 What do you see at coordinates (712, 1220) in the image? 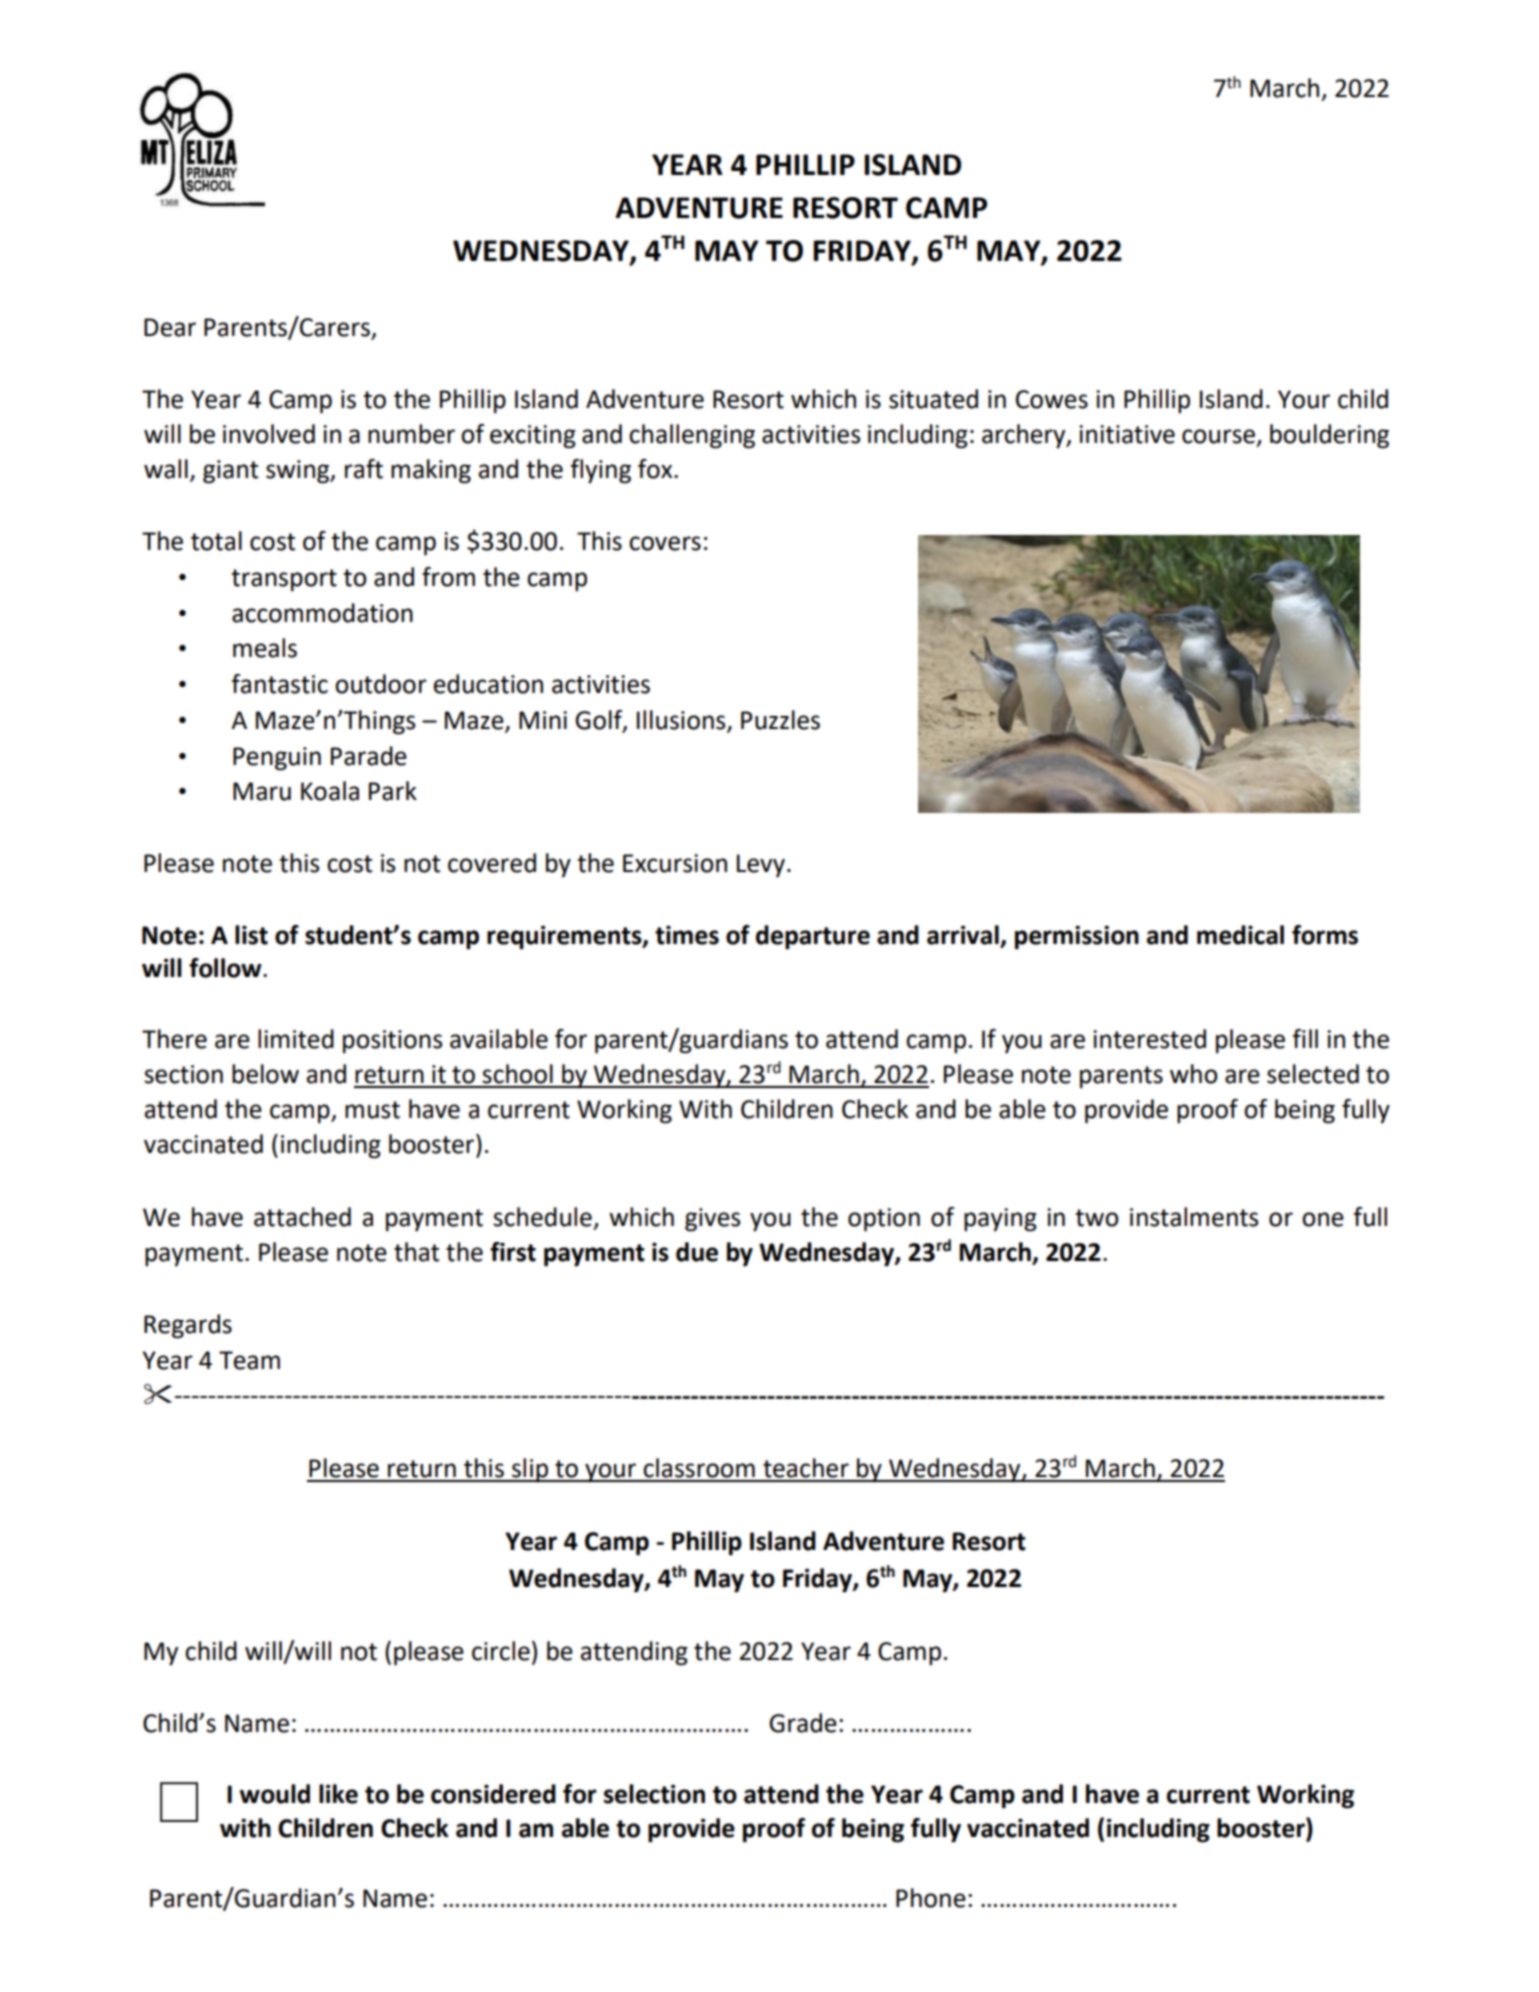
I see `gives` at bounding box center [712, 1220].
